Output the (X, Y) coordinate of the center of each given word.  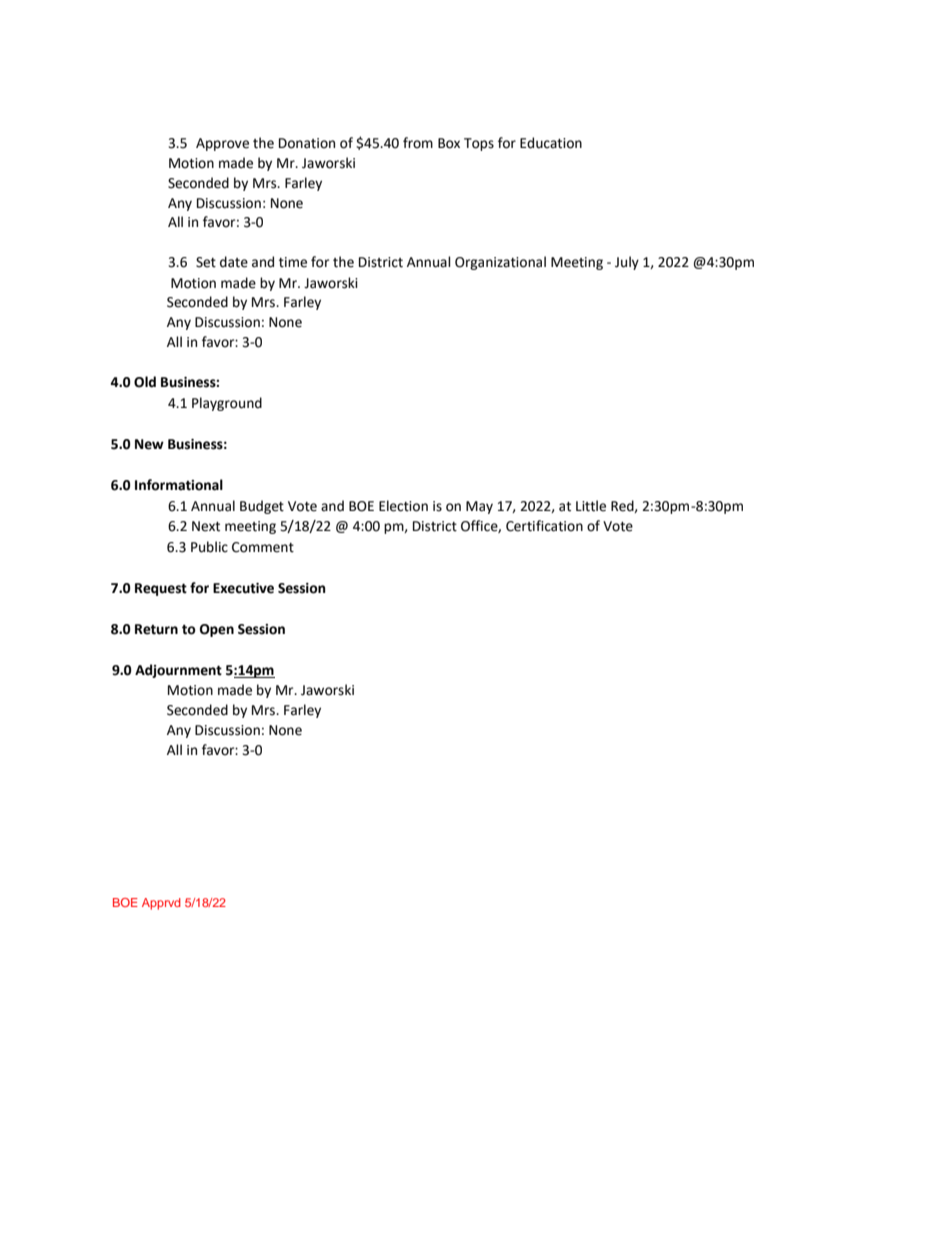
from (418, 143)
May (479, 507)
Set (206, 262)
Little (591, 506)
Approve (222, 144)
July (627, 263)
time (293, 262)
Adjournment (178, 671)
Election (403, 506)
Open (217, 630)
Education (551, 143)
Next (206, 526)
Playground (227, 404)
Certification (544, 526)
